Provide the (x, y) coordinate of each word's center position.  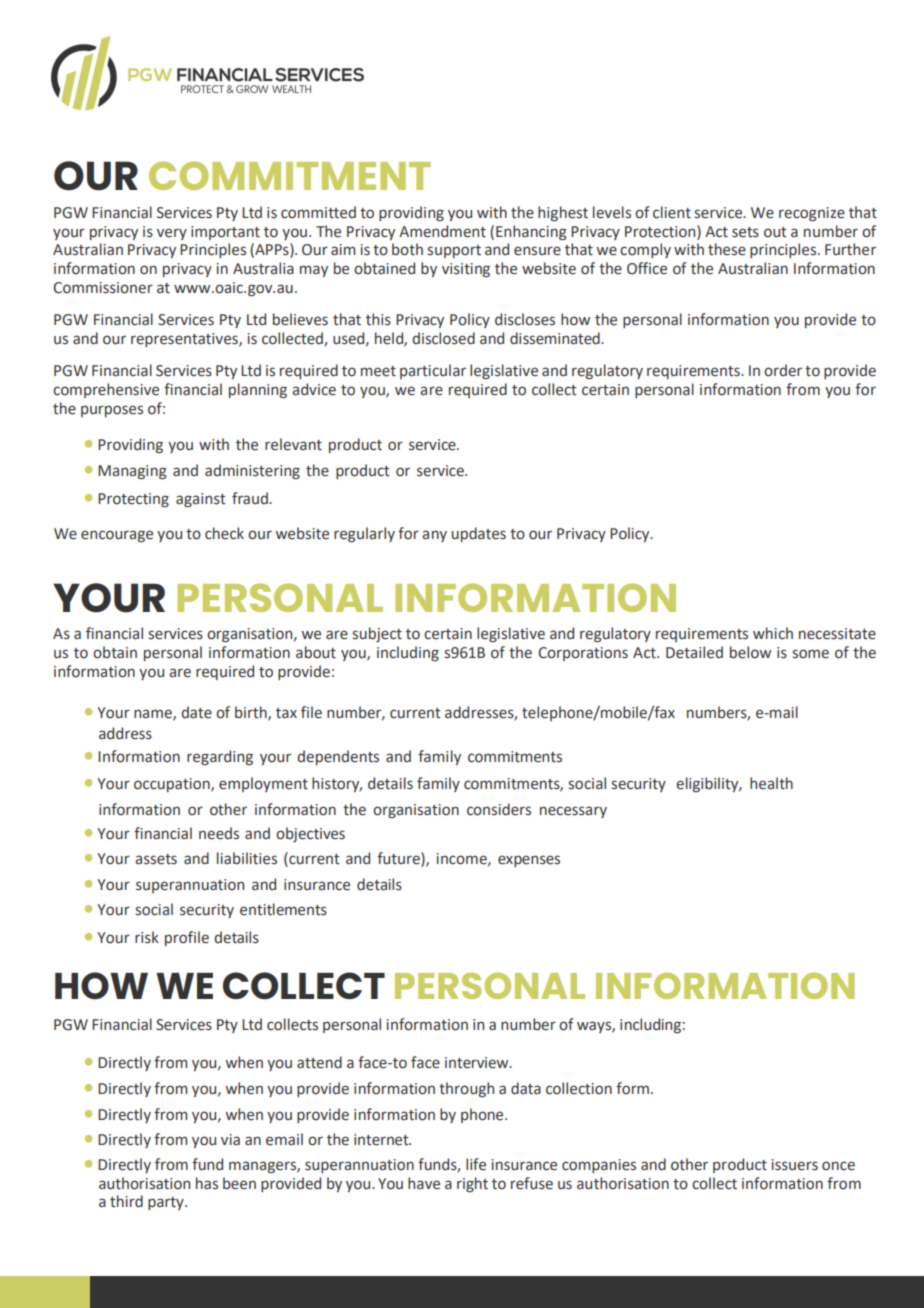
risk (147, 937)
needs (219, 833)
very (172, 234)
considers (499, 809)
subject (377, 634)
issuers (795, 1165)
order (783, 370)
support (454, 251)
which (773, 633)
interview (478, 1063)
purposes (112, 411)
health (771, 783)
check (224, 533)
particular (433, 371)
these (727, 249)
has (207, 1183)
